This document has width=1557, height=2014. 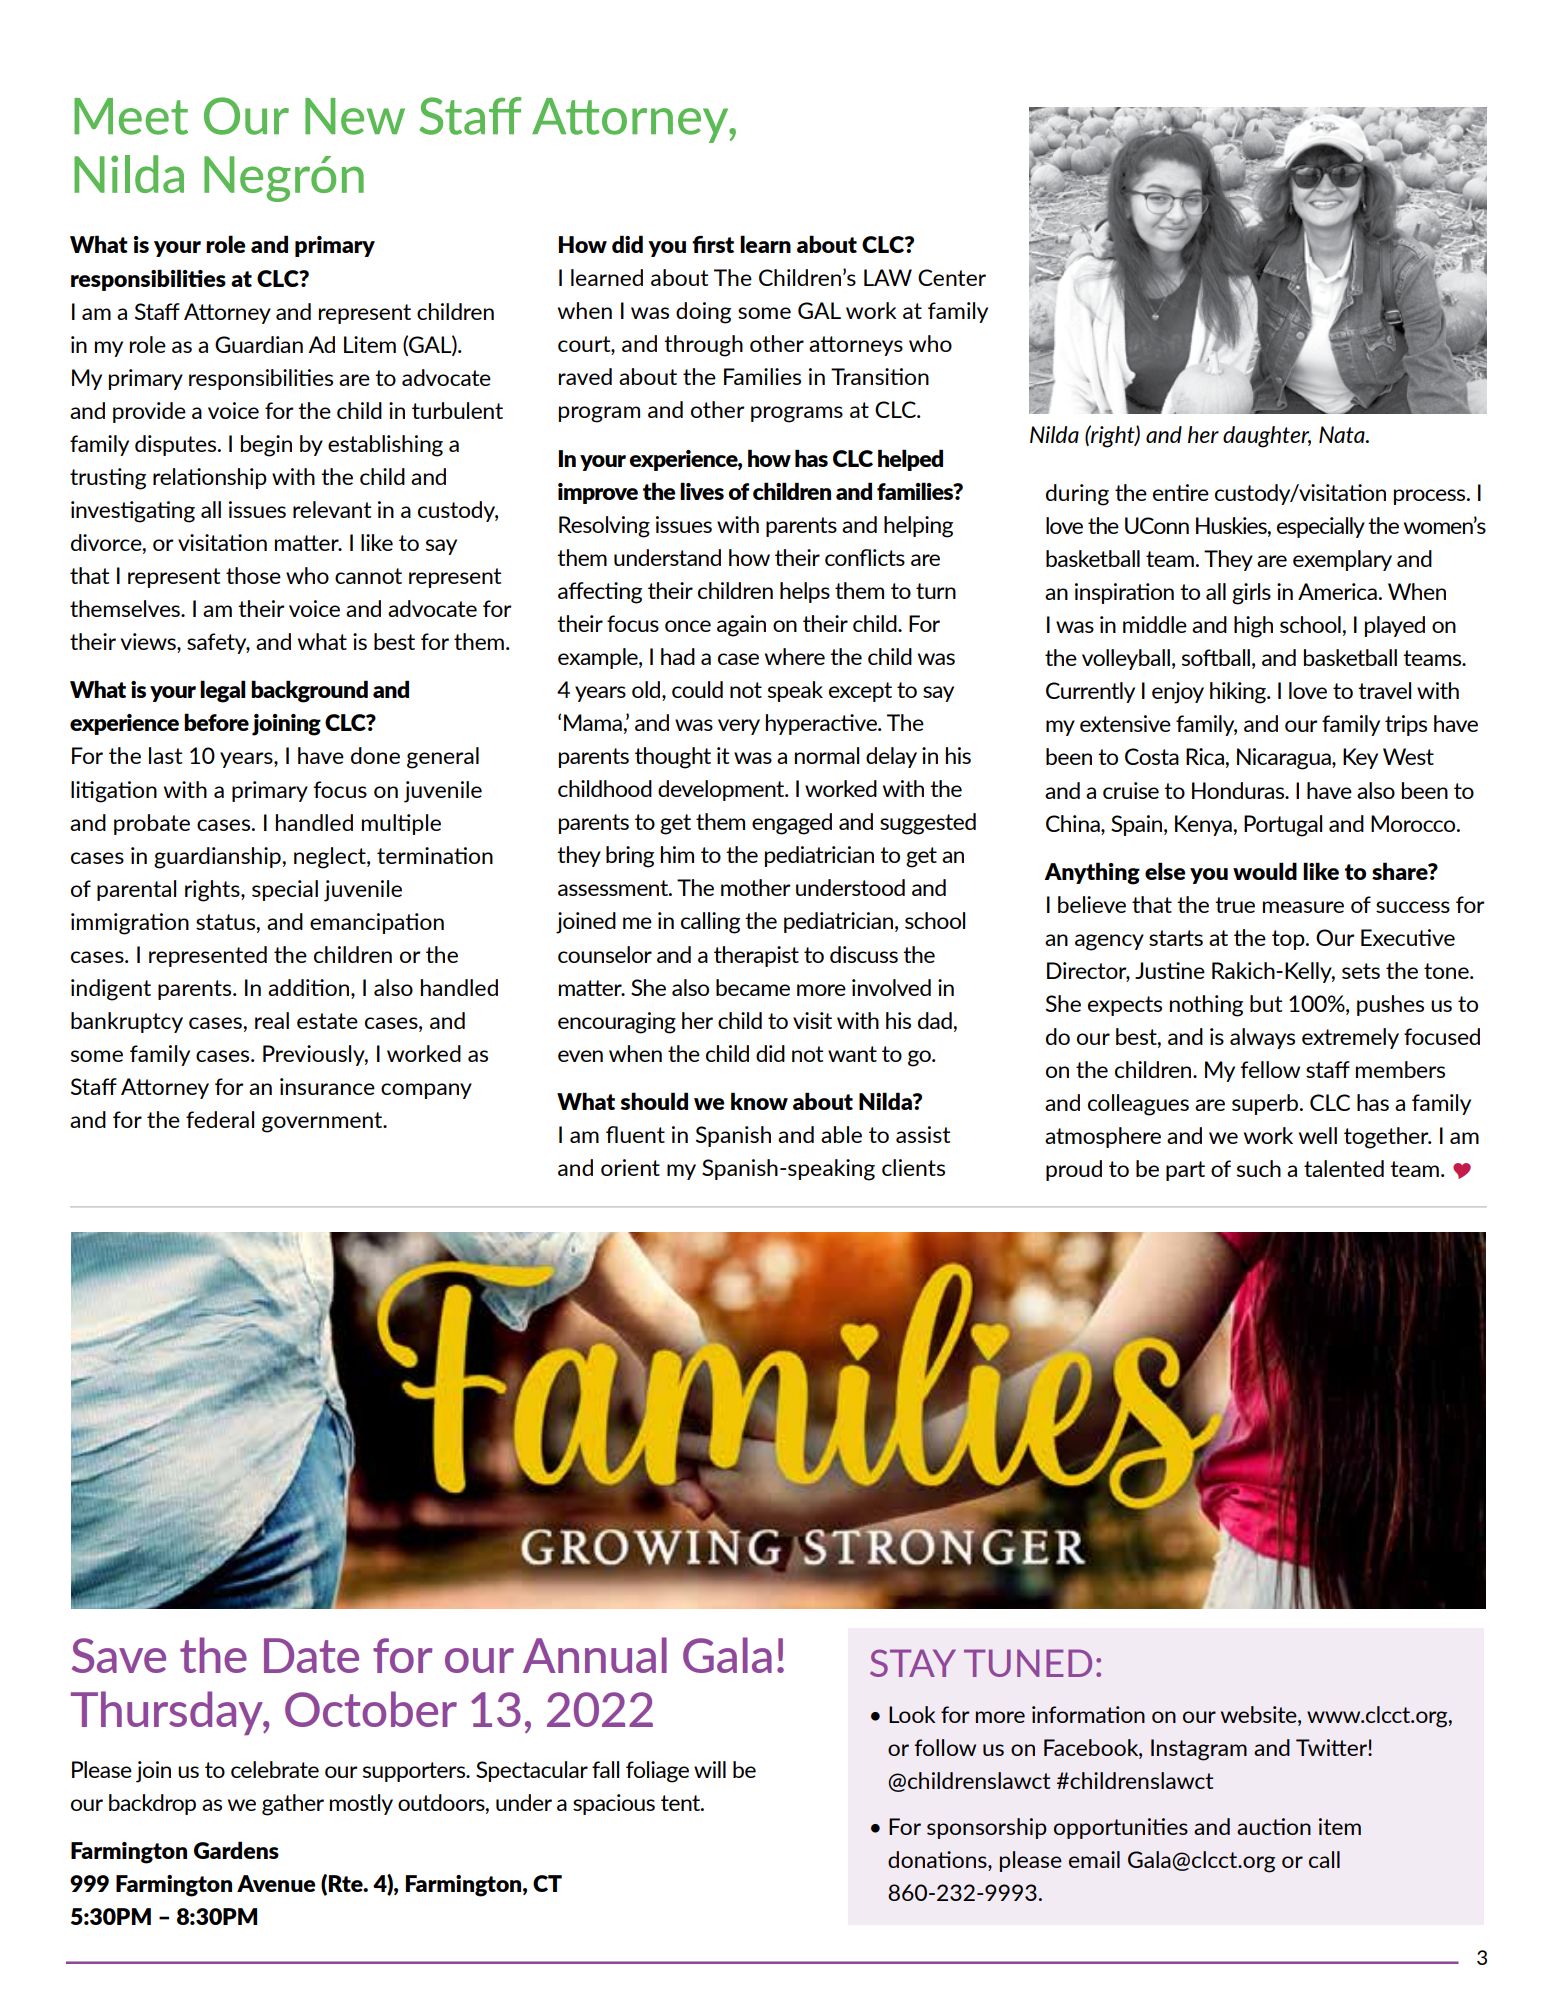 What do you see at coordinates (1266, 1003) in the document?
I see `but` at bounding box center [1266, 1003].
